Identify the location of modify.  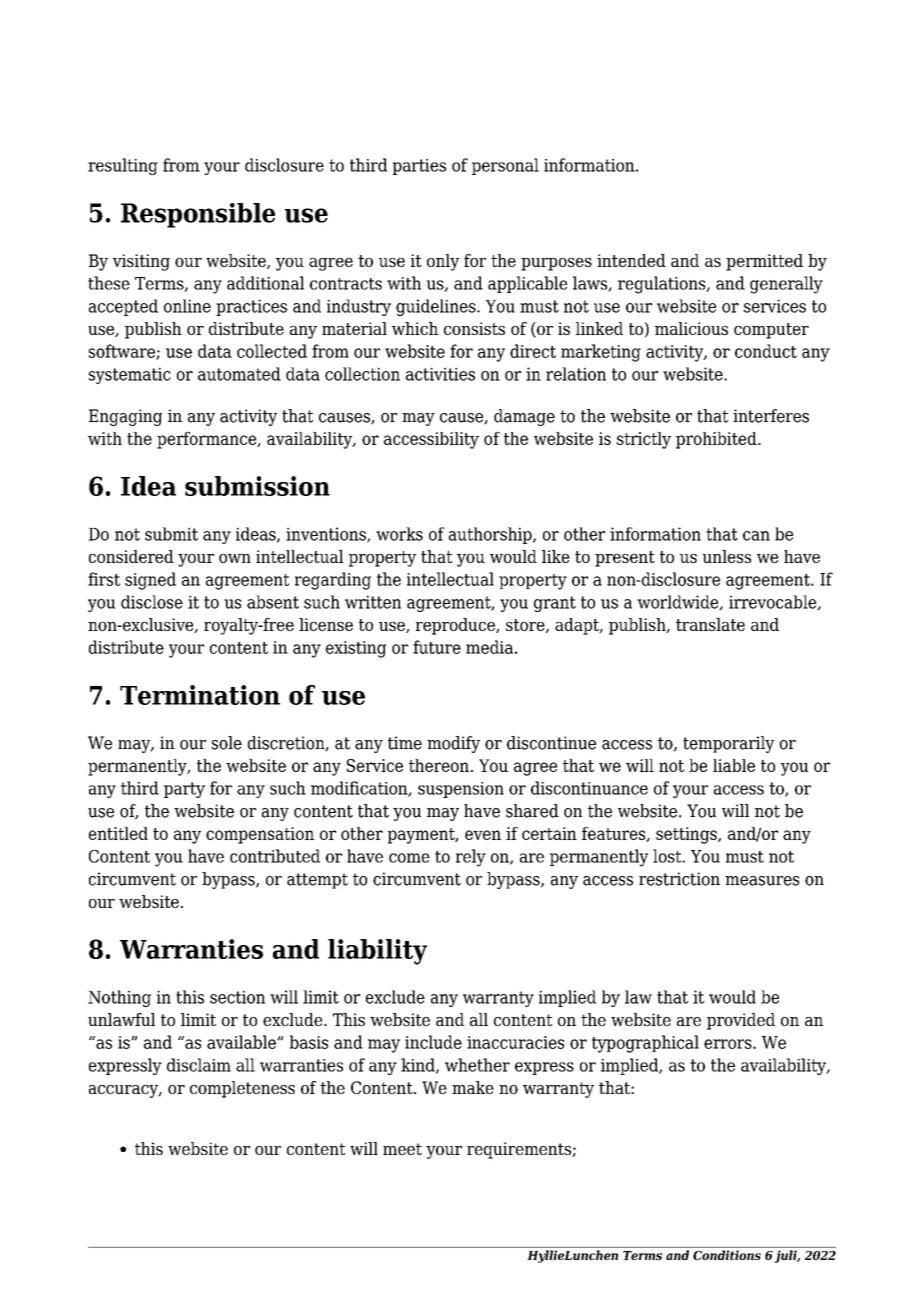
(453, 744).
